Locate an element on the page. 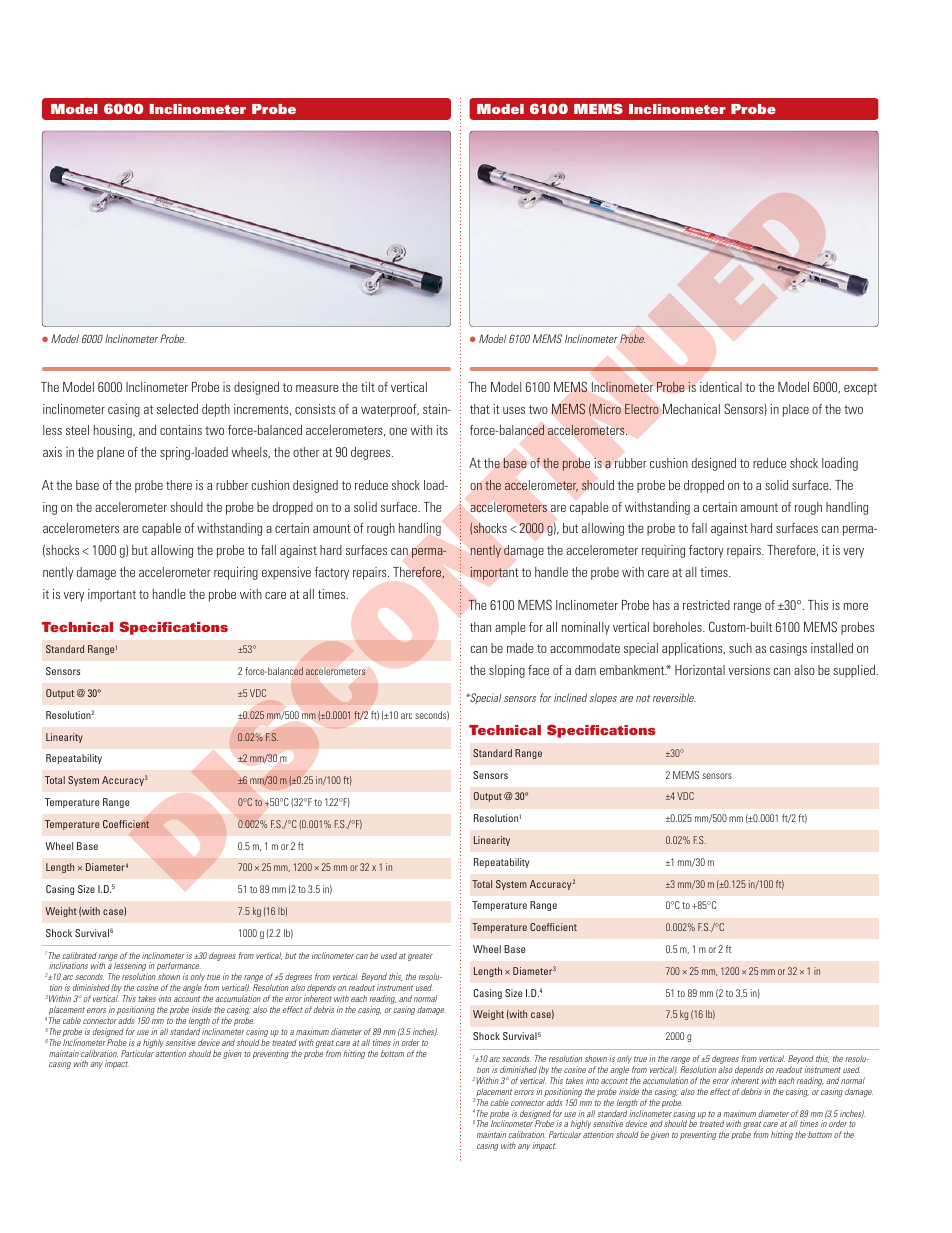  calibrated is located at coordinates (79, 955).
